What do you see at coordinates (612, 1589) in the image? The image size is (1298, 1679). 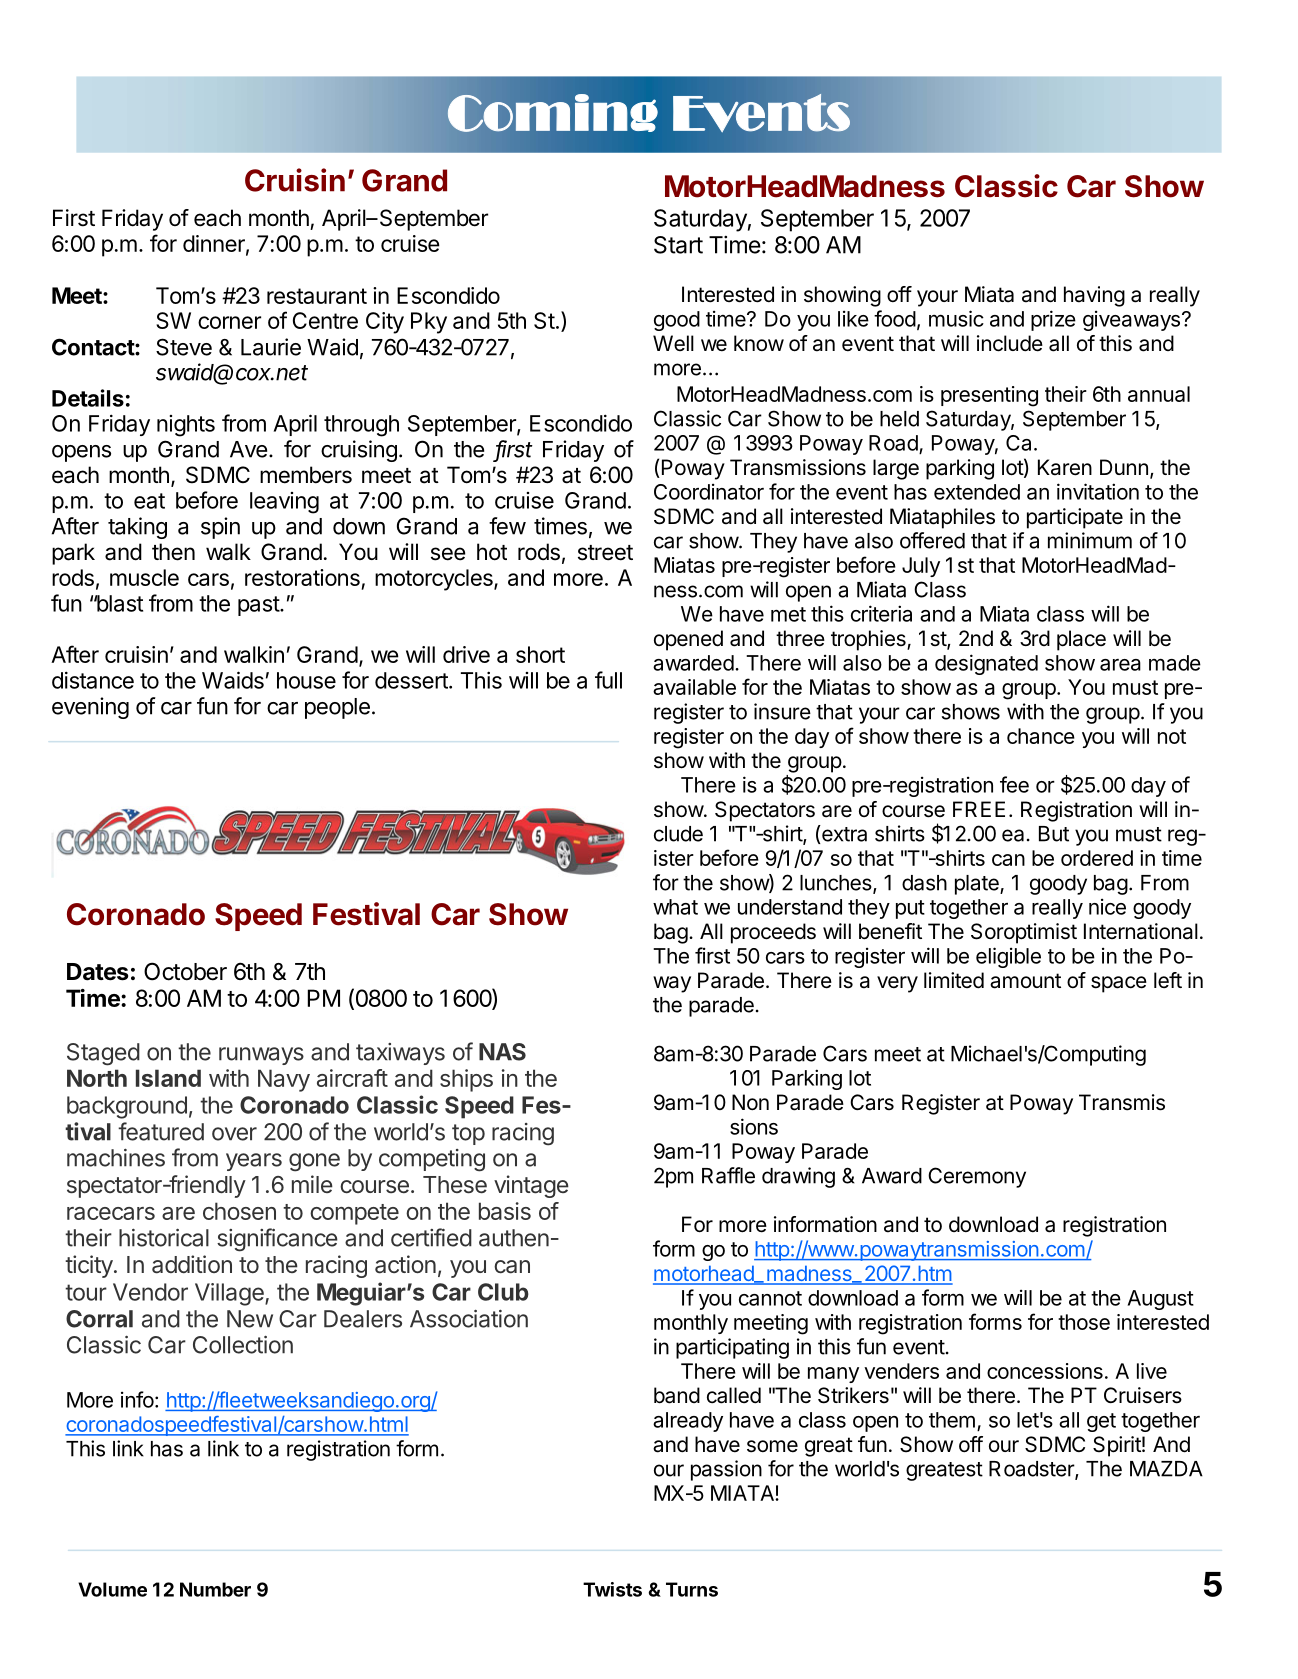 I see `Twists` at bounding box center [612, 1589].
